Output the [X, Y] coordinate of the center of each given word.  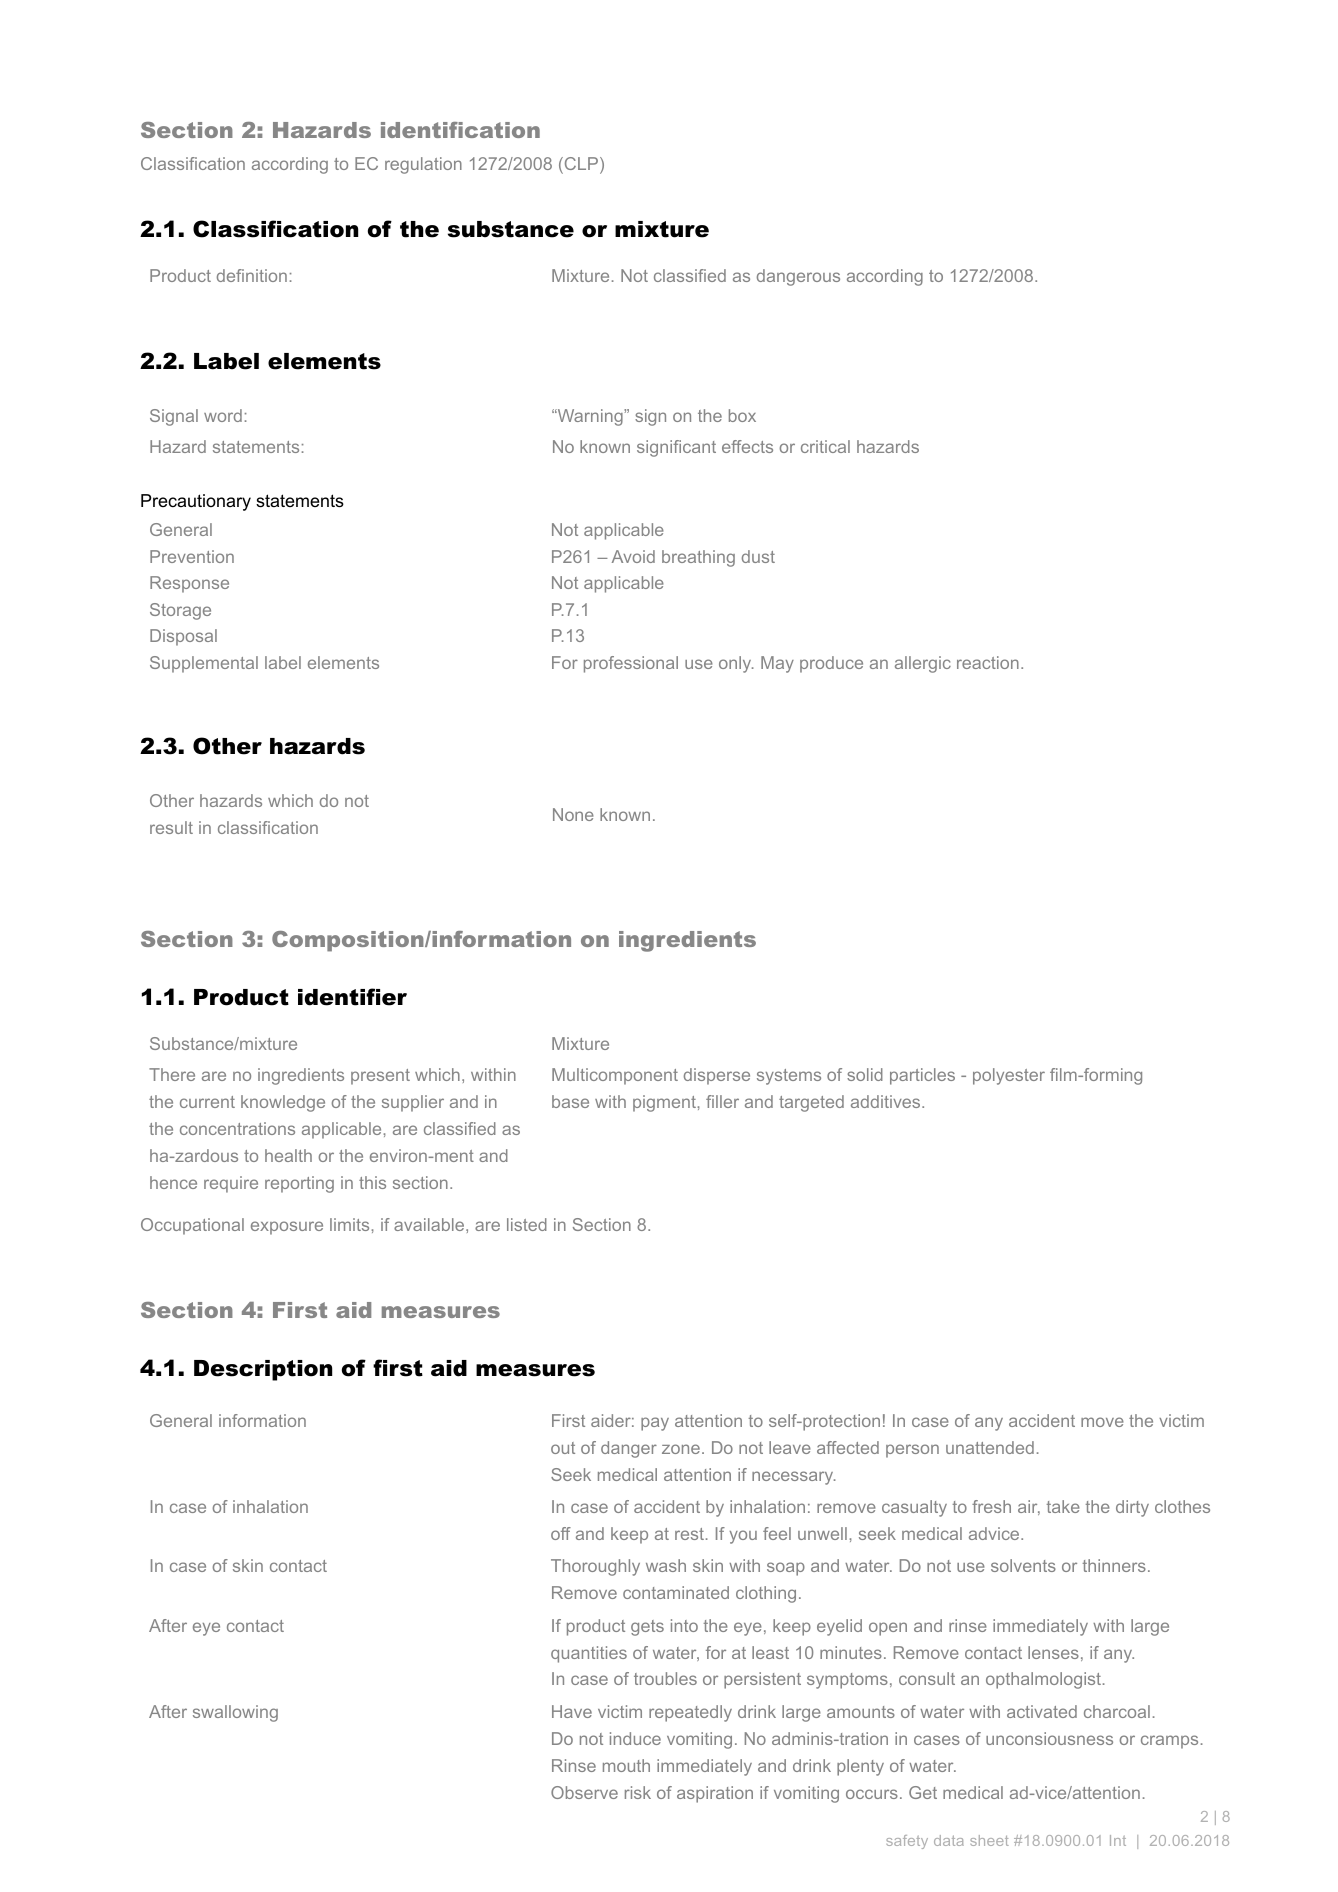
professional [631, 664]
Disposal [183, 637]
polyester [1009, 1076]
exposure [287, 1228]
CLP [581, 165]
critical [825, 446]
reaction [988, 662]
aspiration [715, 1794]
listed [527, 1224]
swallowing [235, 1713]
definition [252, 275]
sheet [989, 1840]
